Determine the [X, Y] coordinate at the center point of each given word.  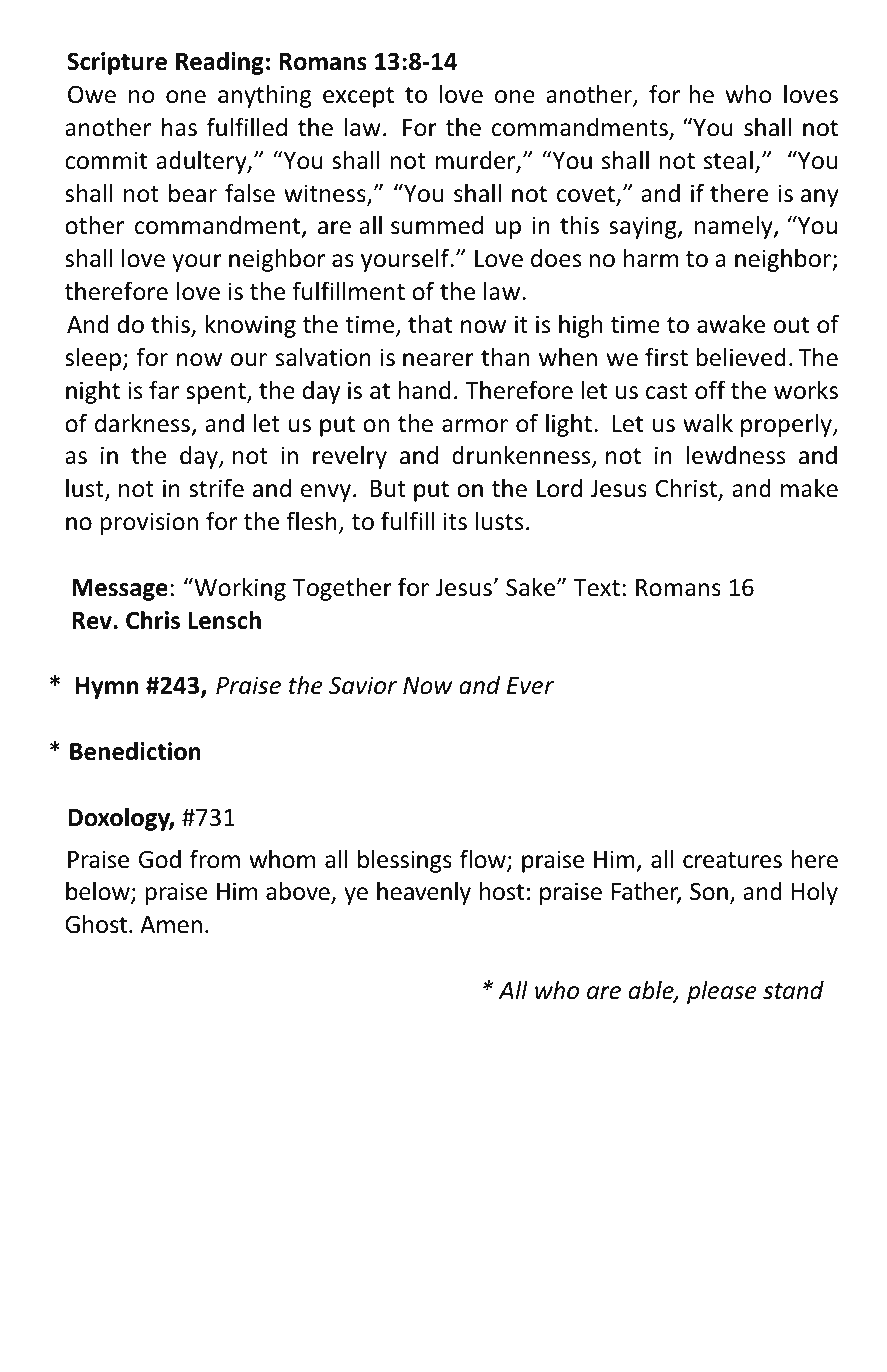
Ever [530, 686]
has [179, 127]
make [809, 488]
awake [731, 324]
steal [728, 160]
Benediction [135, 751]
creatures [732, 860]
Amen [171, 925]
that [430, 324]
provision [149, 523]
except [358, 97]
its [455, 521]
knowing [251, 326]
